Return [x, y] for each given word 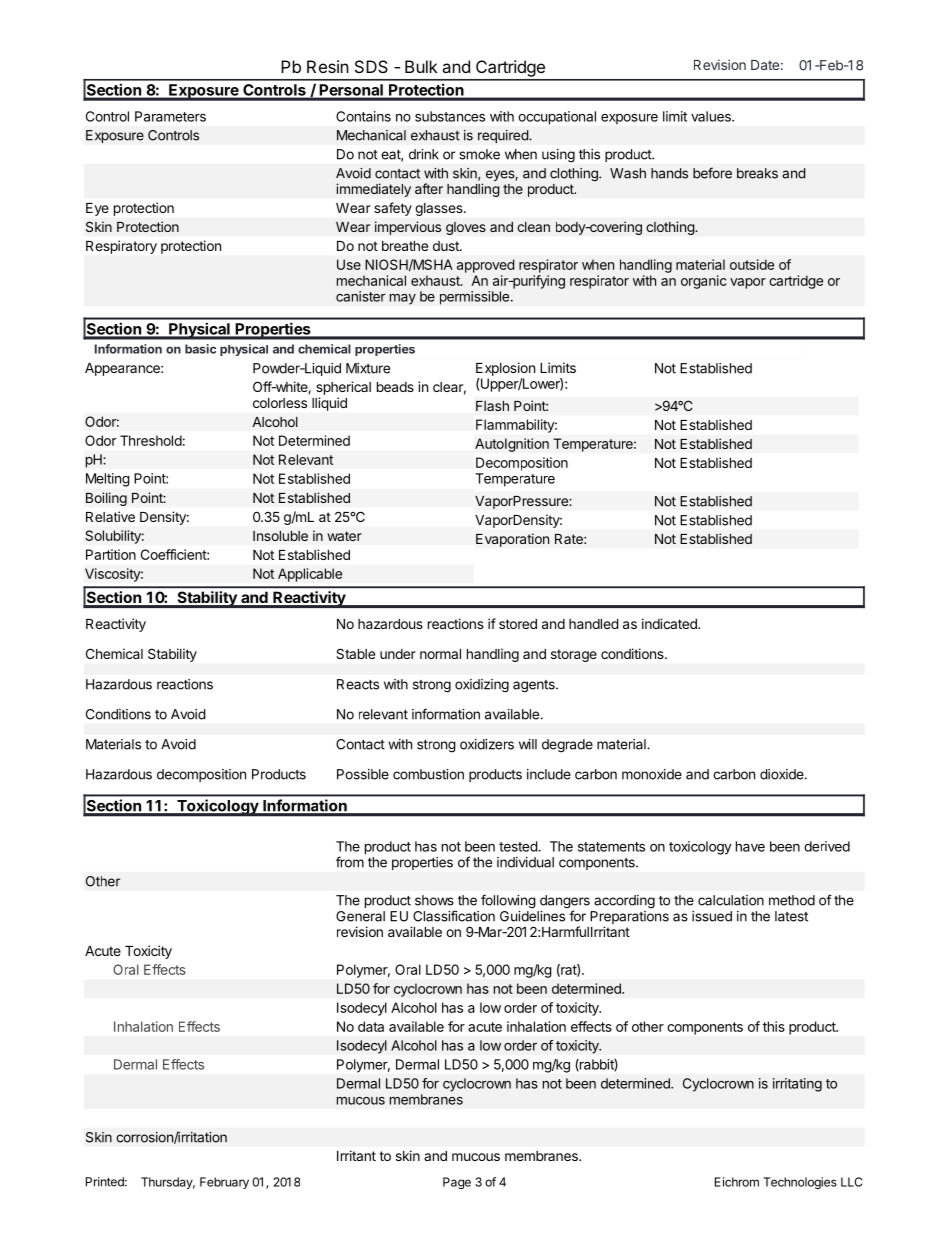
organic [703, 282]
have [750, 846]
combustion [428, 774]
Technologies [800, 1183]
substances [450, 116]
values [712, 116]
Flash [492, 406]
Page [457, 1183]
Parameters [170, 116]
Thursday [168, 1183]
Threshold [151, 440]
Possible [363, 774]
